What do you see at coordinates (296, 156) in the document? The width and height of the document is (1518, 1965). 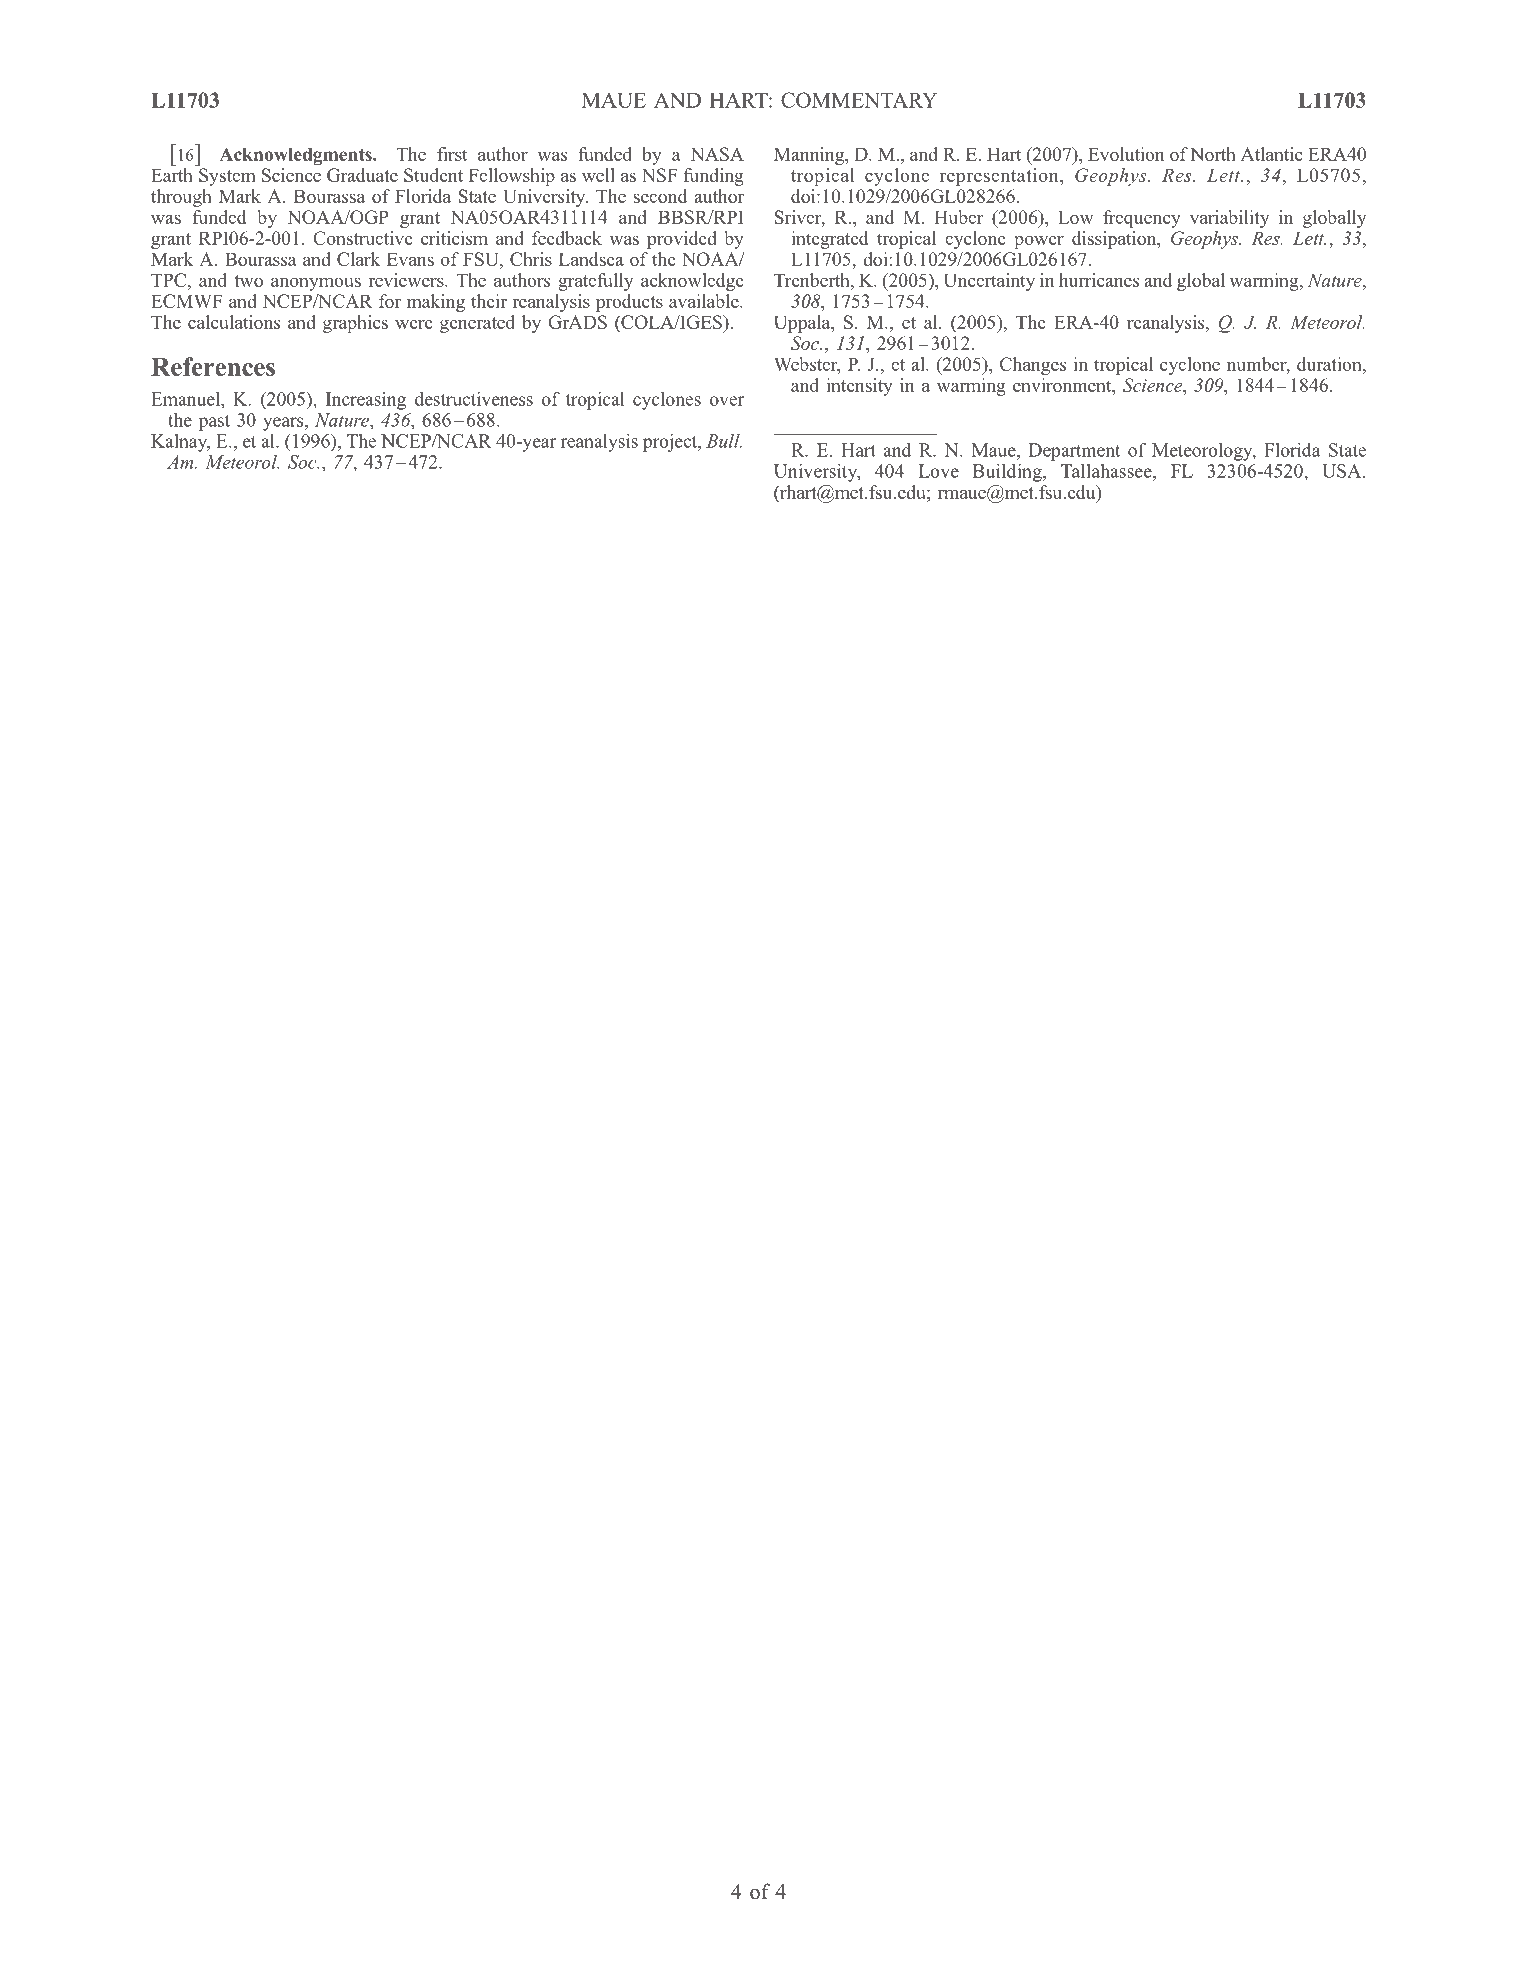 I see `Acknowledgments` at bounding box center [296, 156].
